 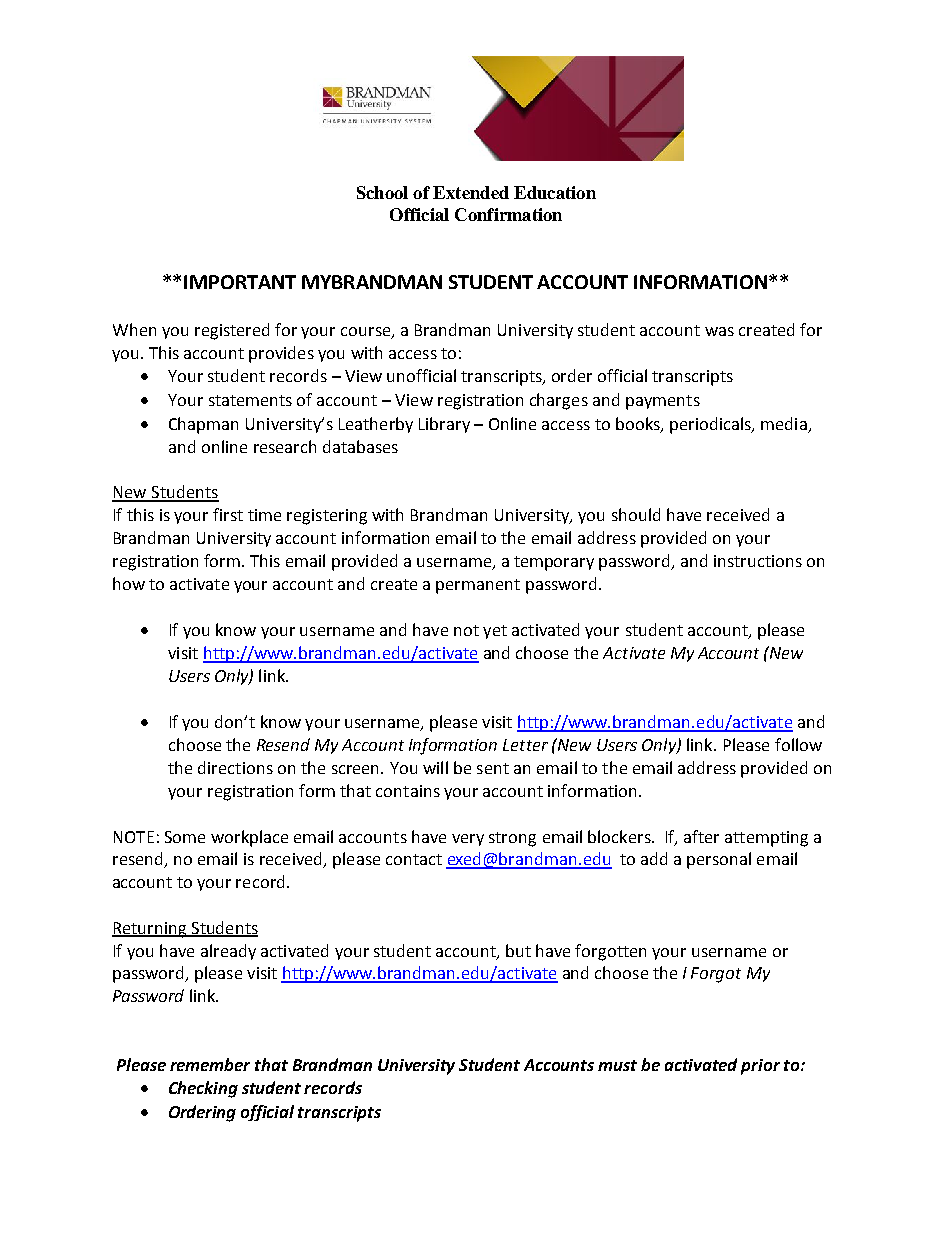 I want to click on Library, so click(x=444, y=425).
